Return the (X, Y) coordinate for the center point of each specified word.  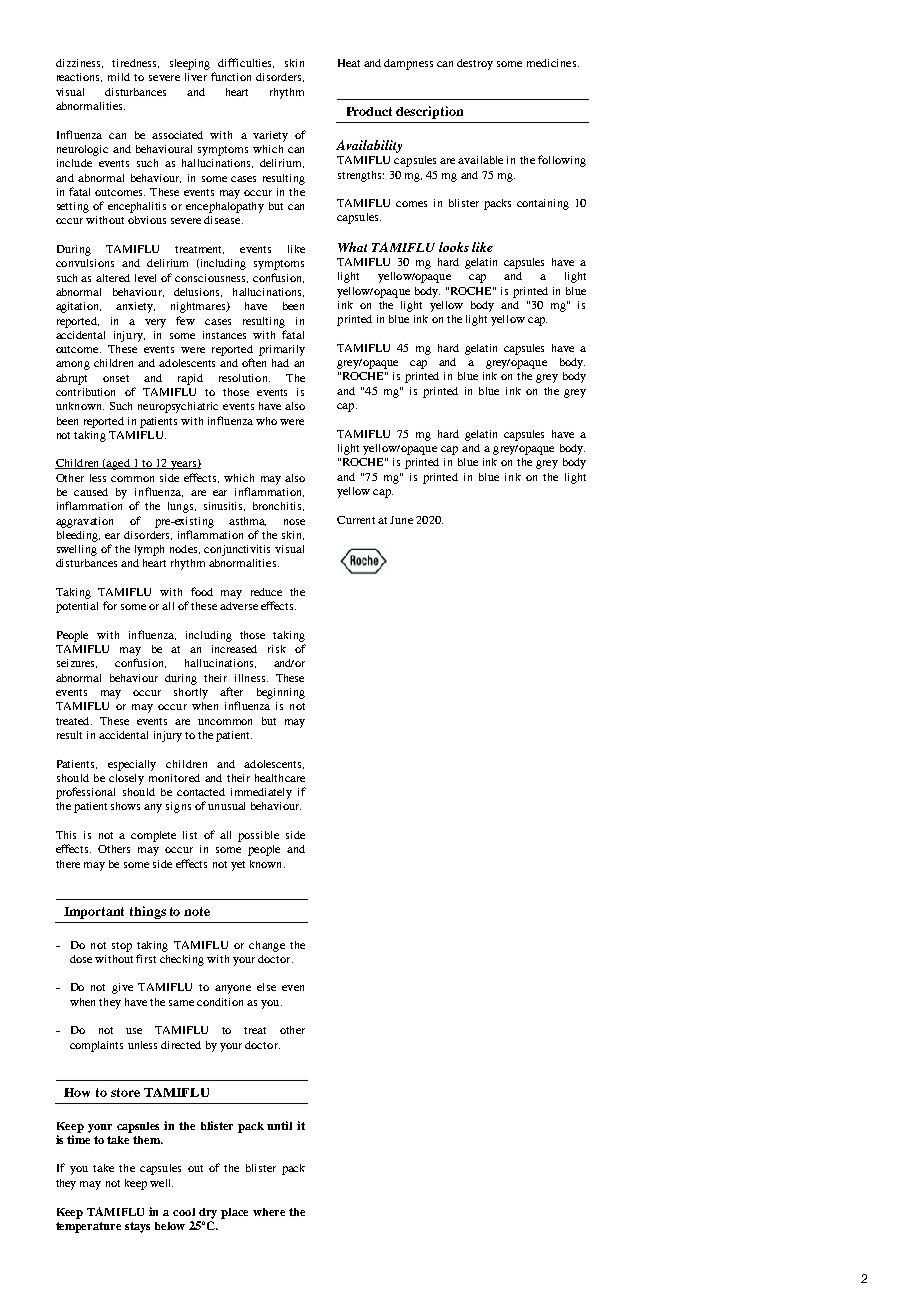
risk (277, 649)
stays (137, 1227)
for (110, 605)
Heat (349, 63)
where (269, 1212)
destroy (475, 64)
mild (119, 77)
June (401, 520)
